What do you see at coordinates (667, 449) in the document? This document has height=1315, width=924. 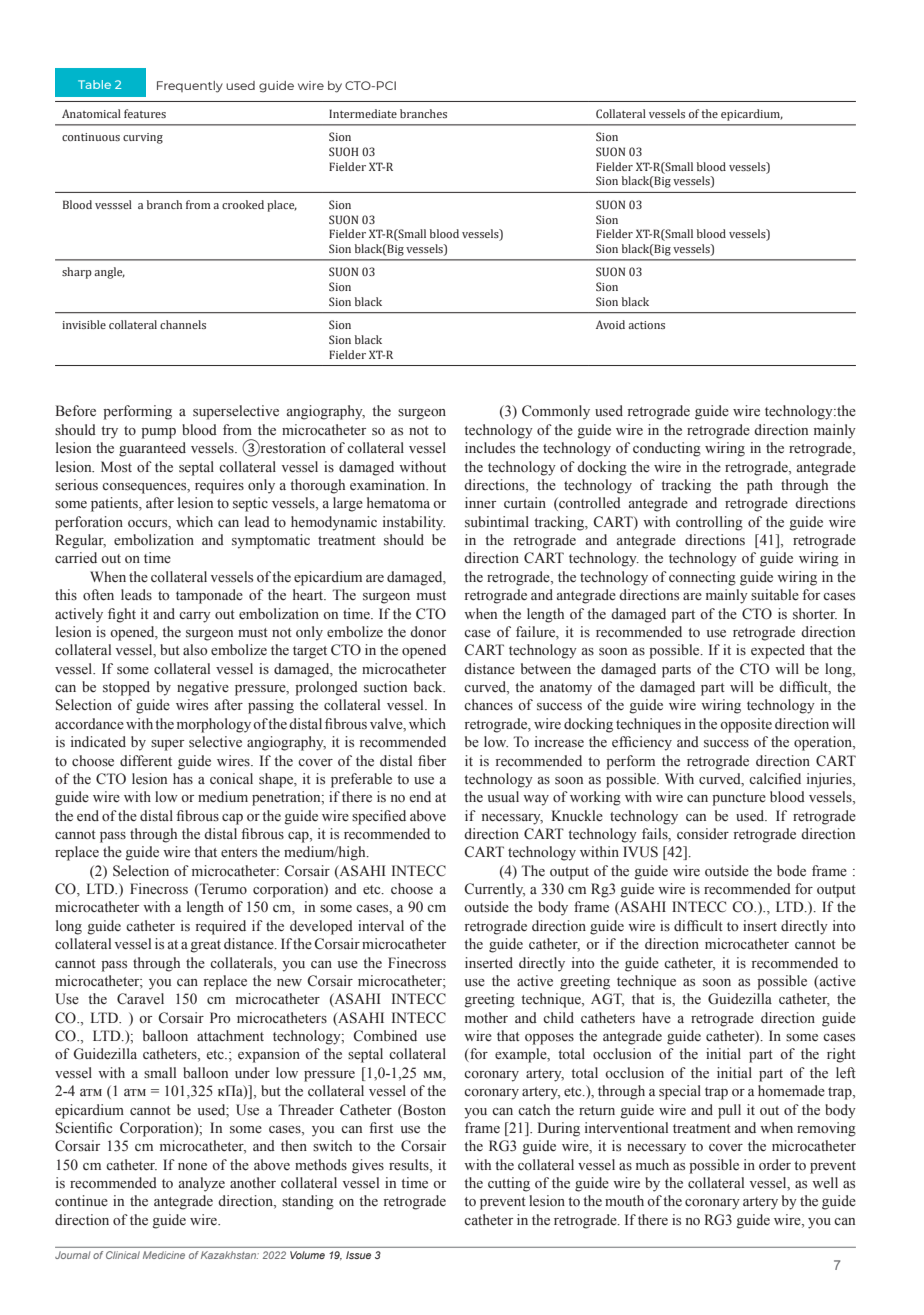 I see `conducting` at bounding box center [667, 449].
